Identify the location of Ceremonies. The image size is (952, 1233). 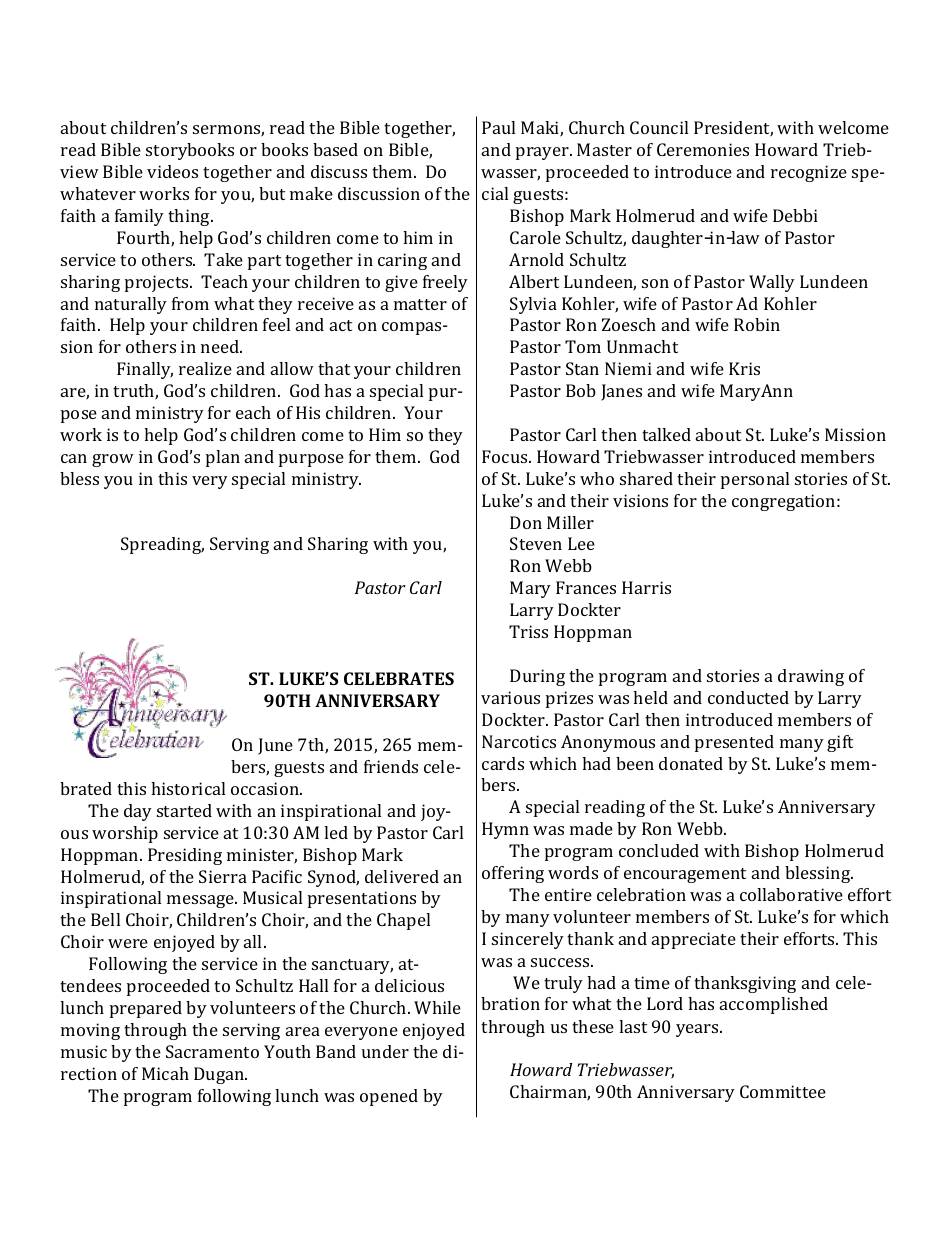
(703, 149).
